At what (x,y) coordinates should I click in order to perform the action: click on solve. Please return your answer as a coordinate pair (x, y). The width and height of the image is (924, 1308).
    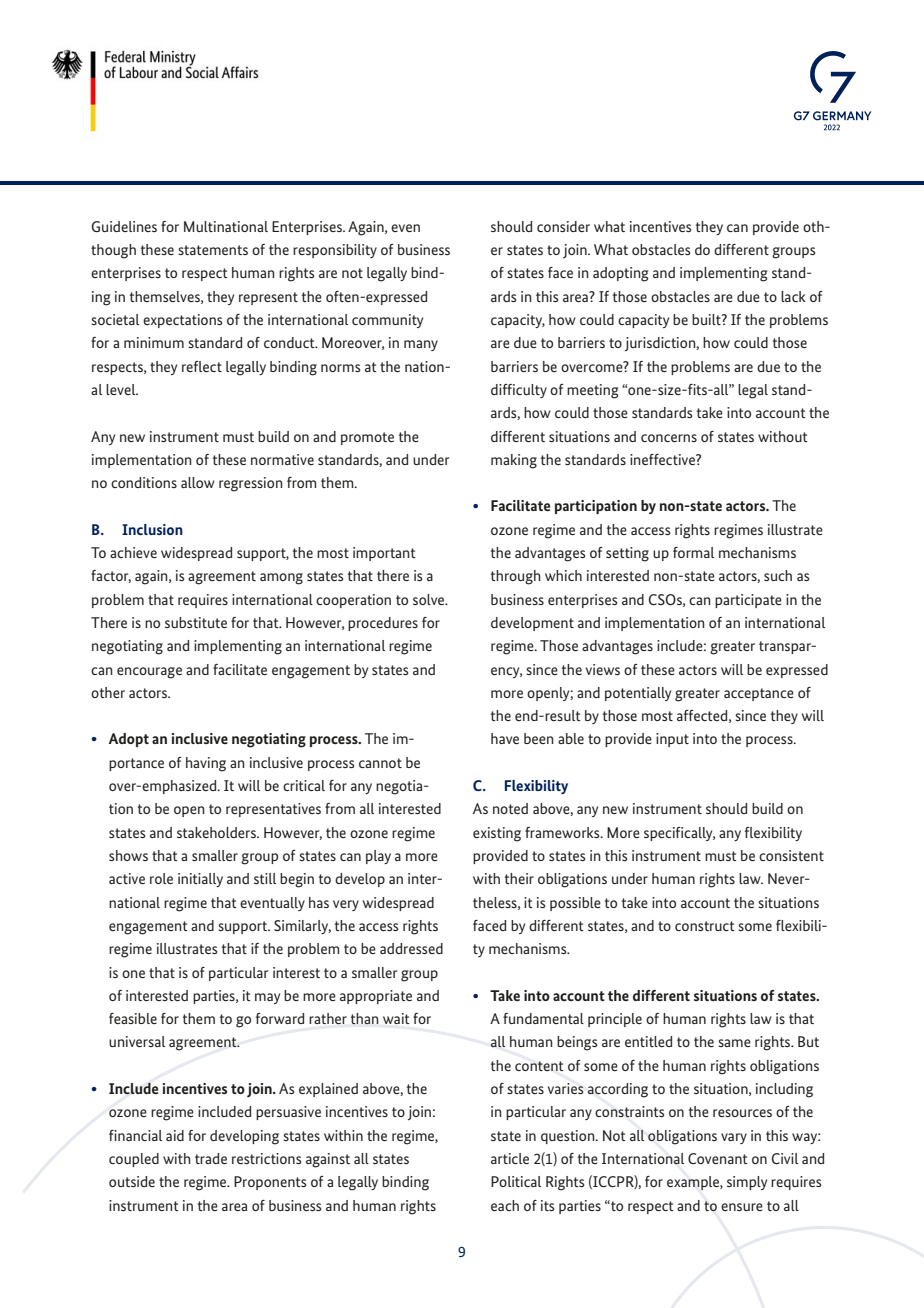
    Looking at the image, I should click on (430, 599).
